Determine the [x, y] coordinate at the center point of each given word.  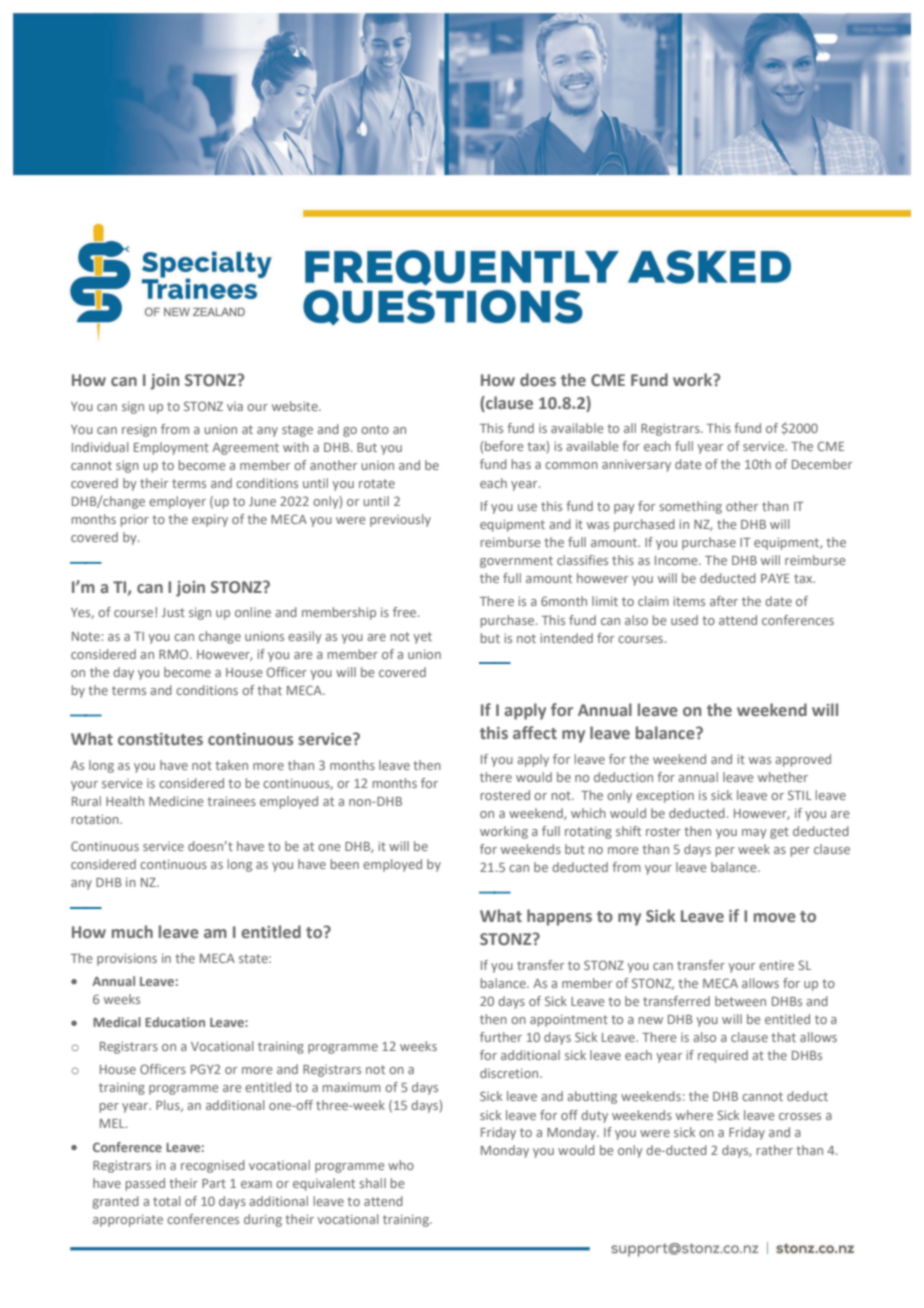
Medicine [176, 801]
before [504, 446]
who [401, 1165]
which [588, 813]
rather [775, 1150]
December [822, 464]
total [167, 1201]
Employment [171, 448]
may [754, 834]
